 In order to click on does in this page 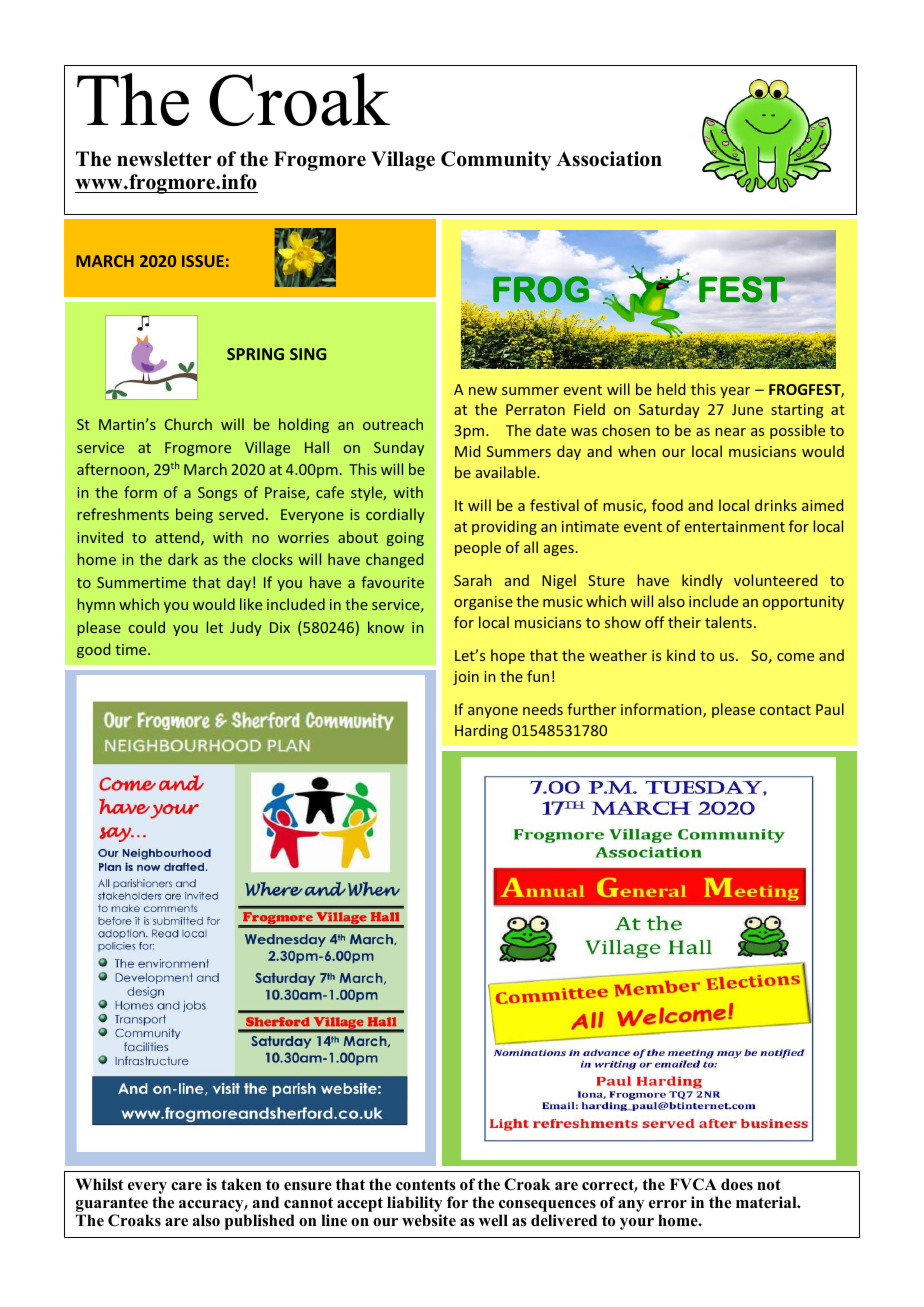, I will do `click(737, 1184)`.
